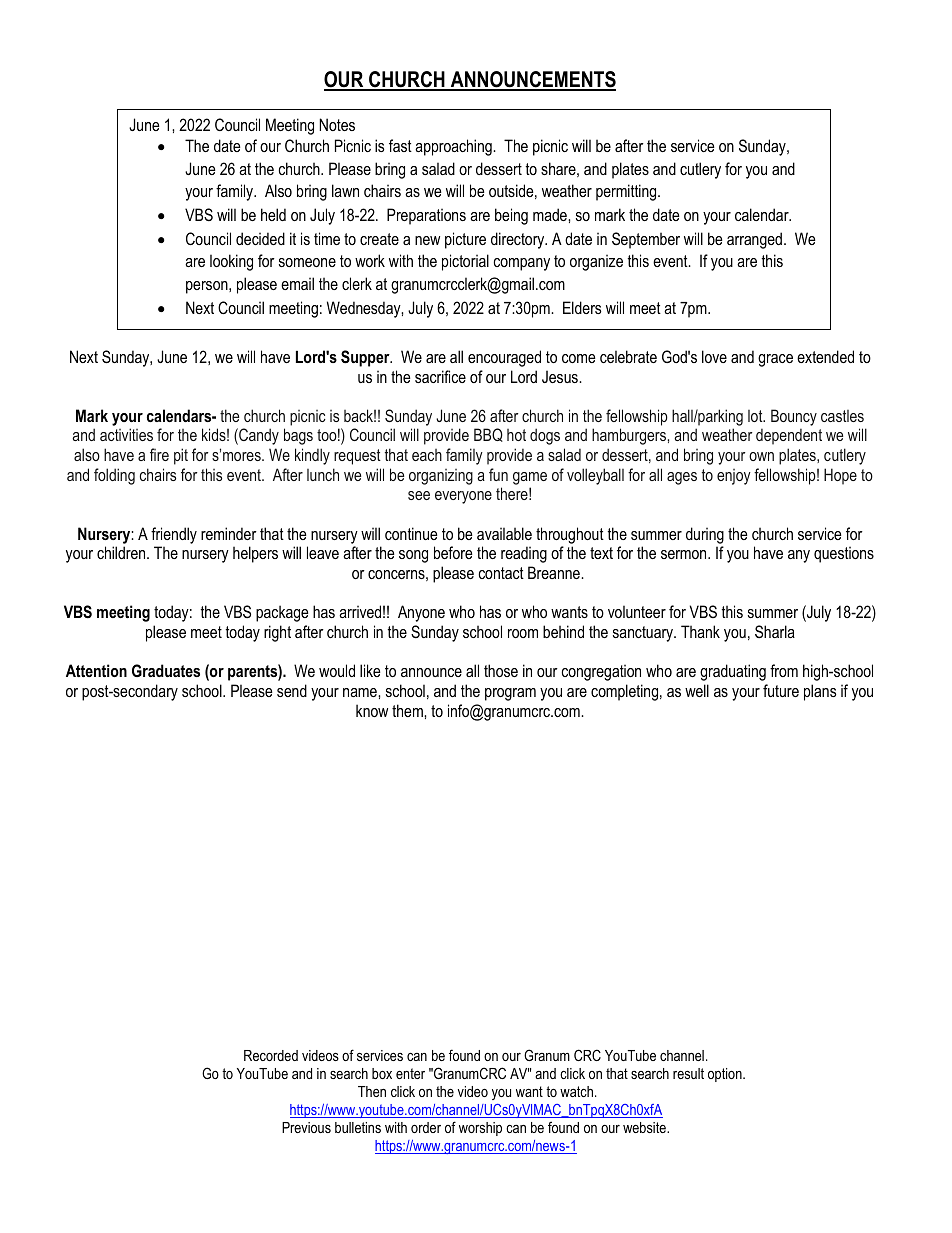 The height and width of the screenshot is (1233, 952). I want to click on held, so click(273, 214).
